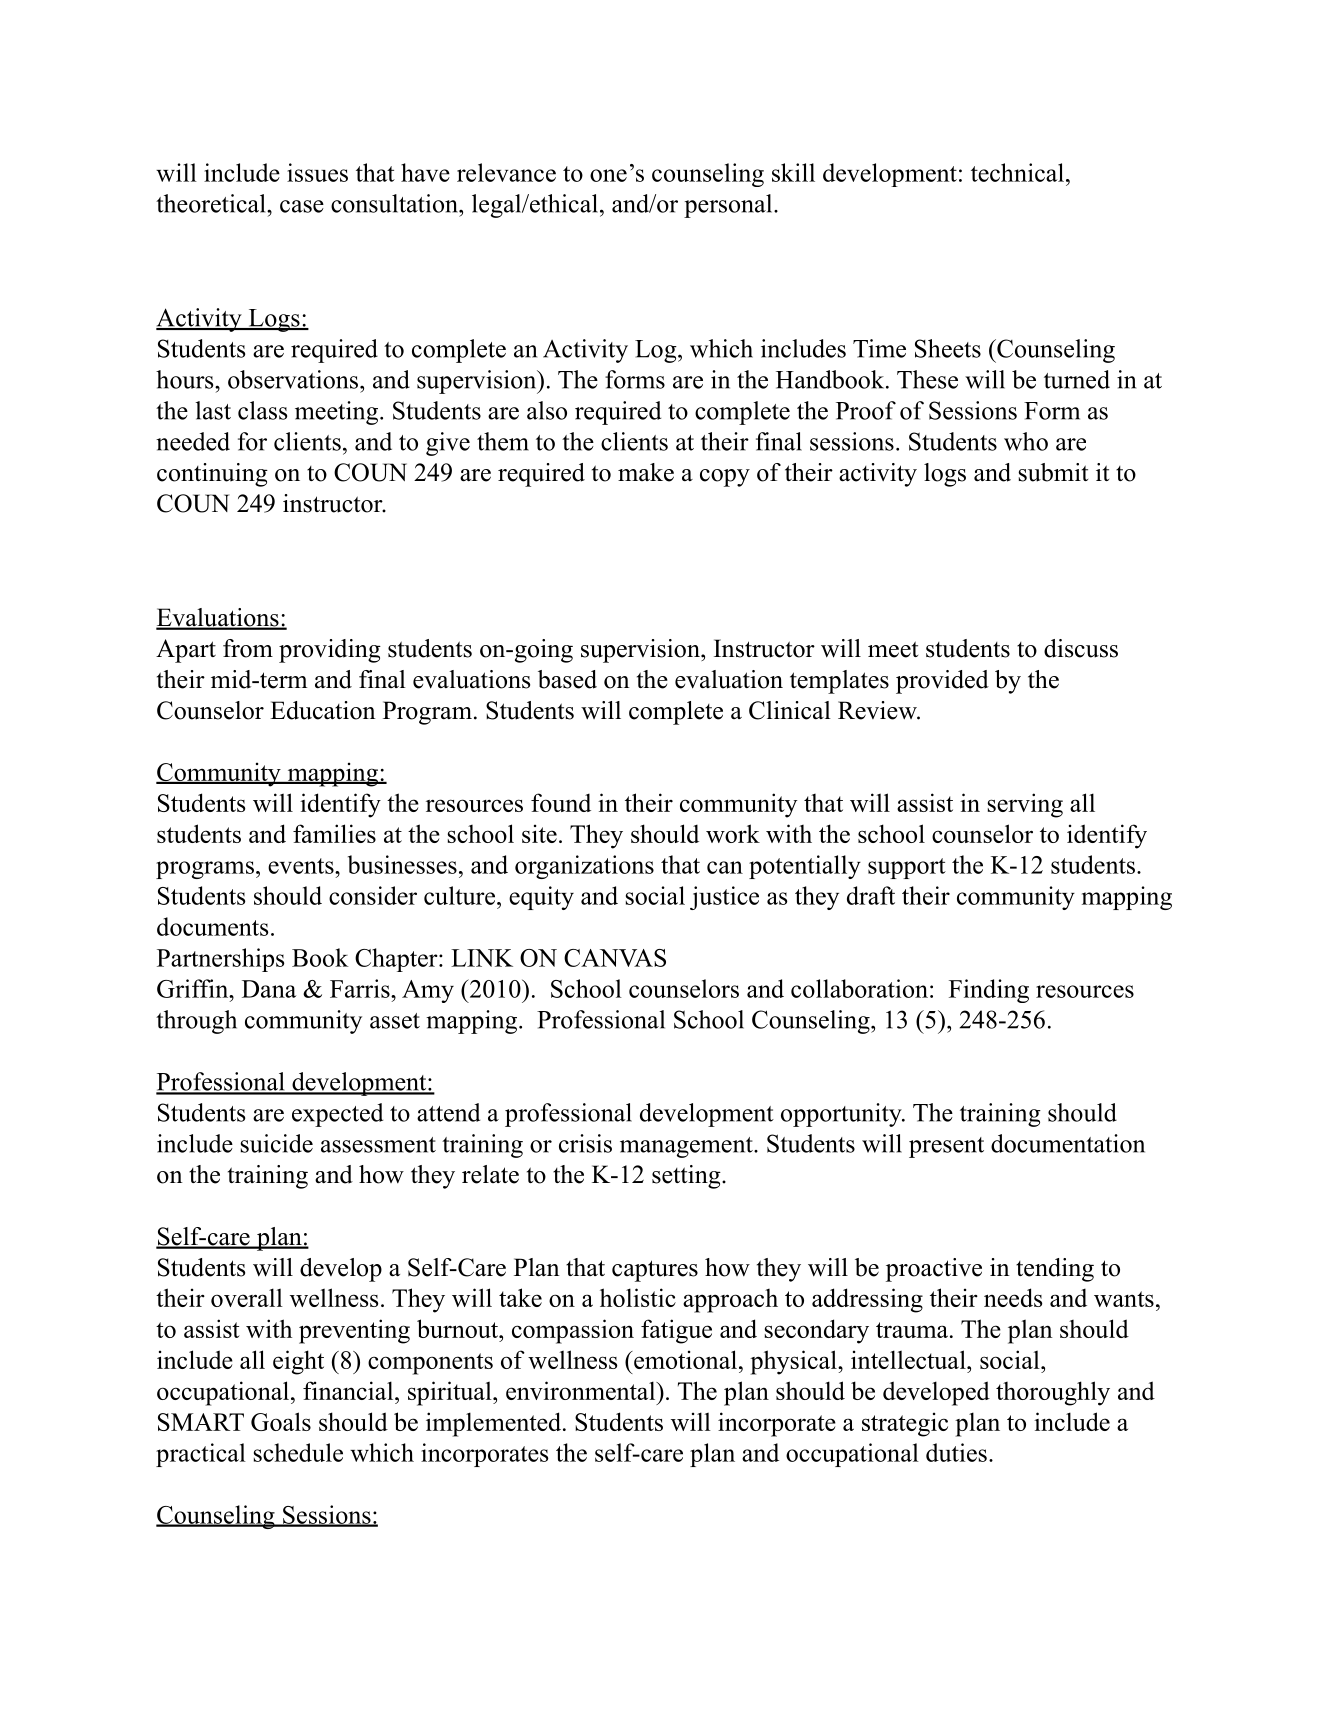 The image size is (1329, 1720). What do you see at coordinates (1068, 1143) in the page?
I see `documentation` at bounding box center [1068, 1143].
